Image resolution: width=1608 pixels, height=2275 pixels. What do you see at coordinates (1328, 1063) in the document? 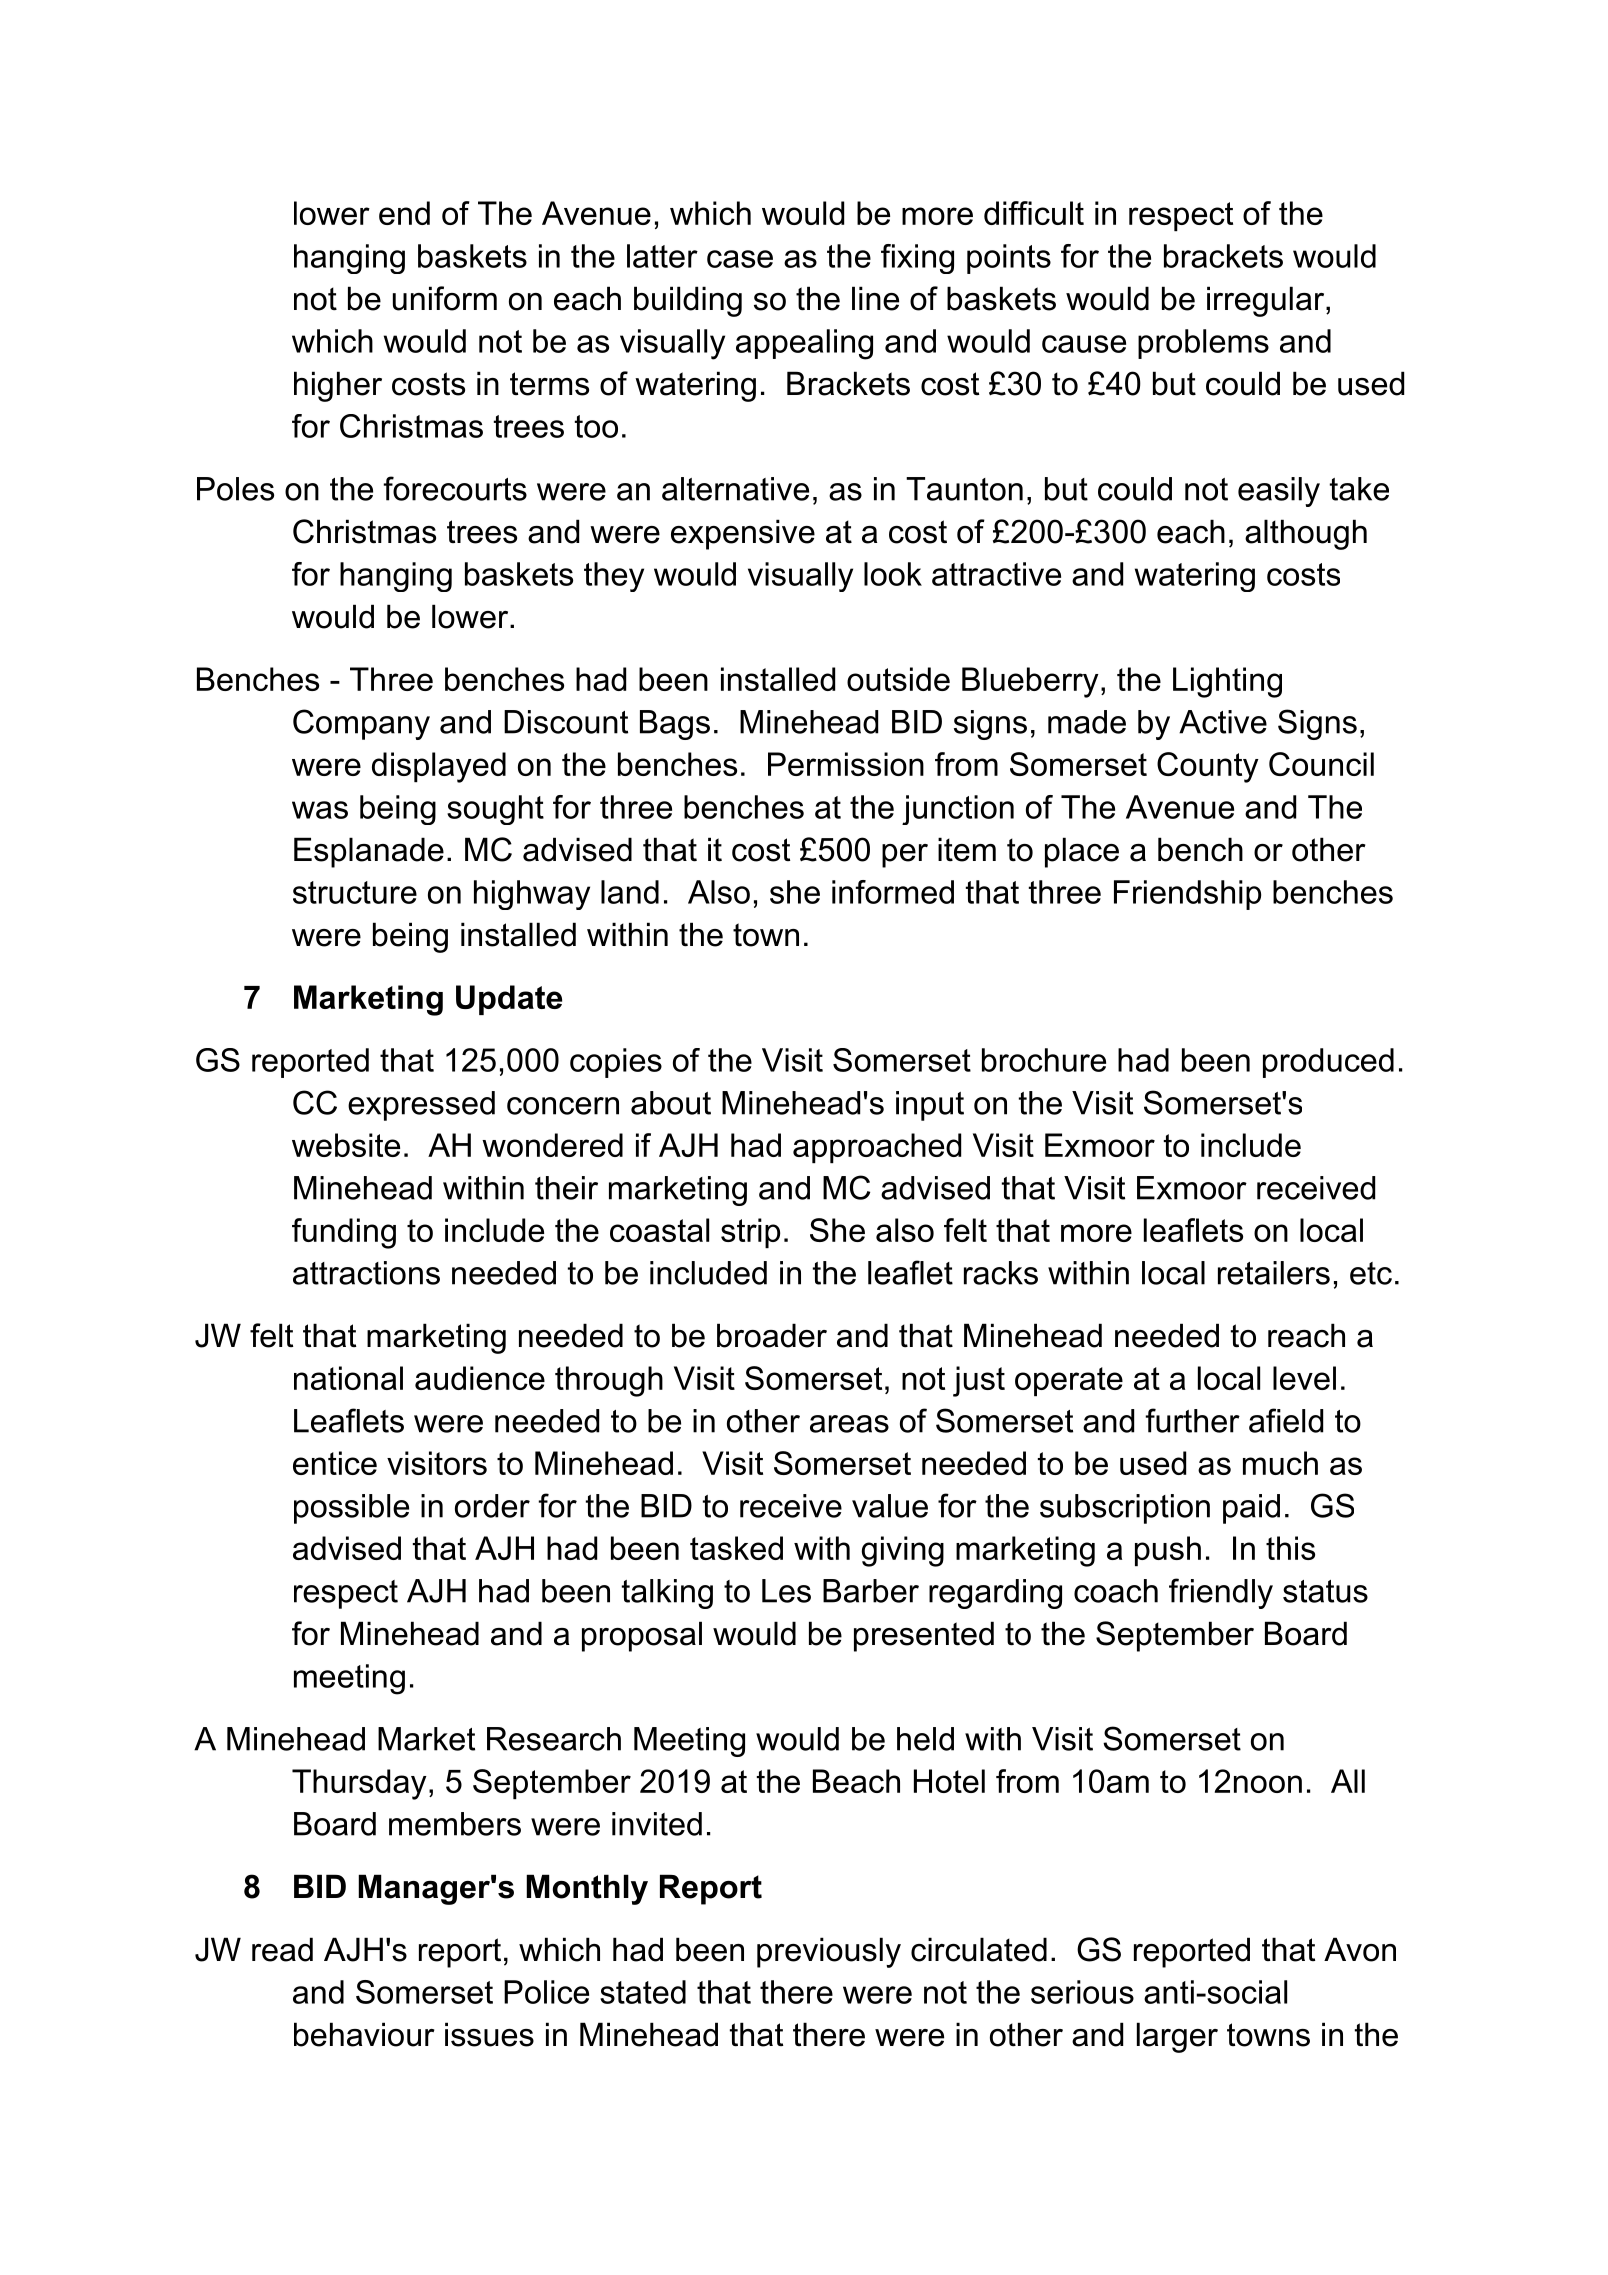
I see `produced` at bounding box center [1328, 1063].
